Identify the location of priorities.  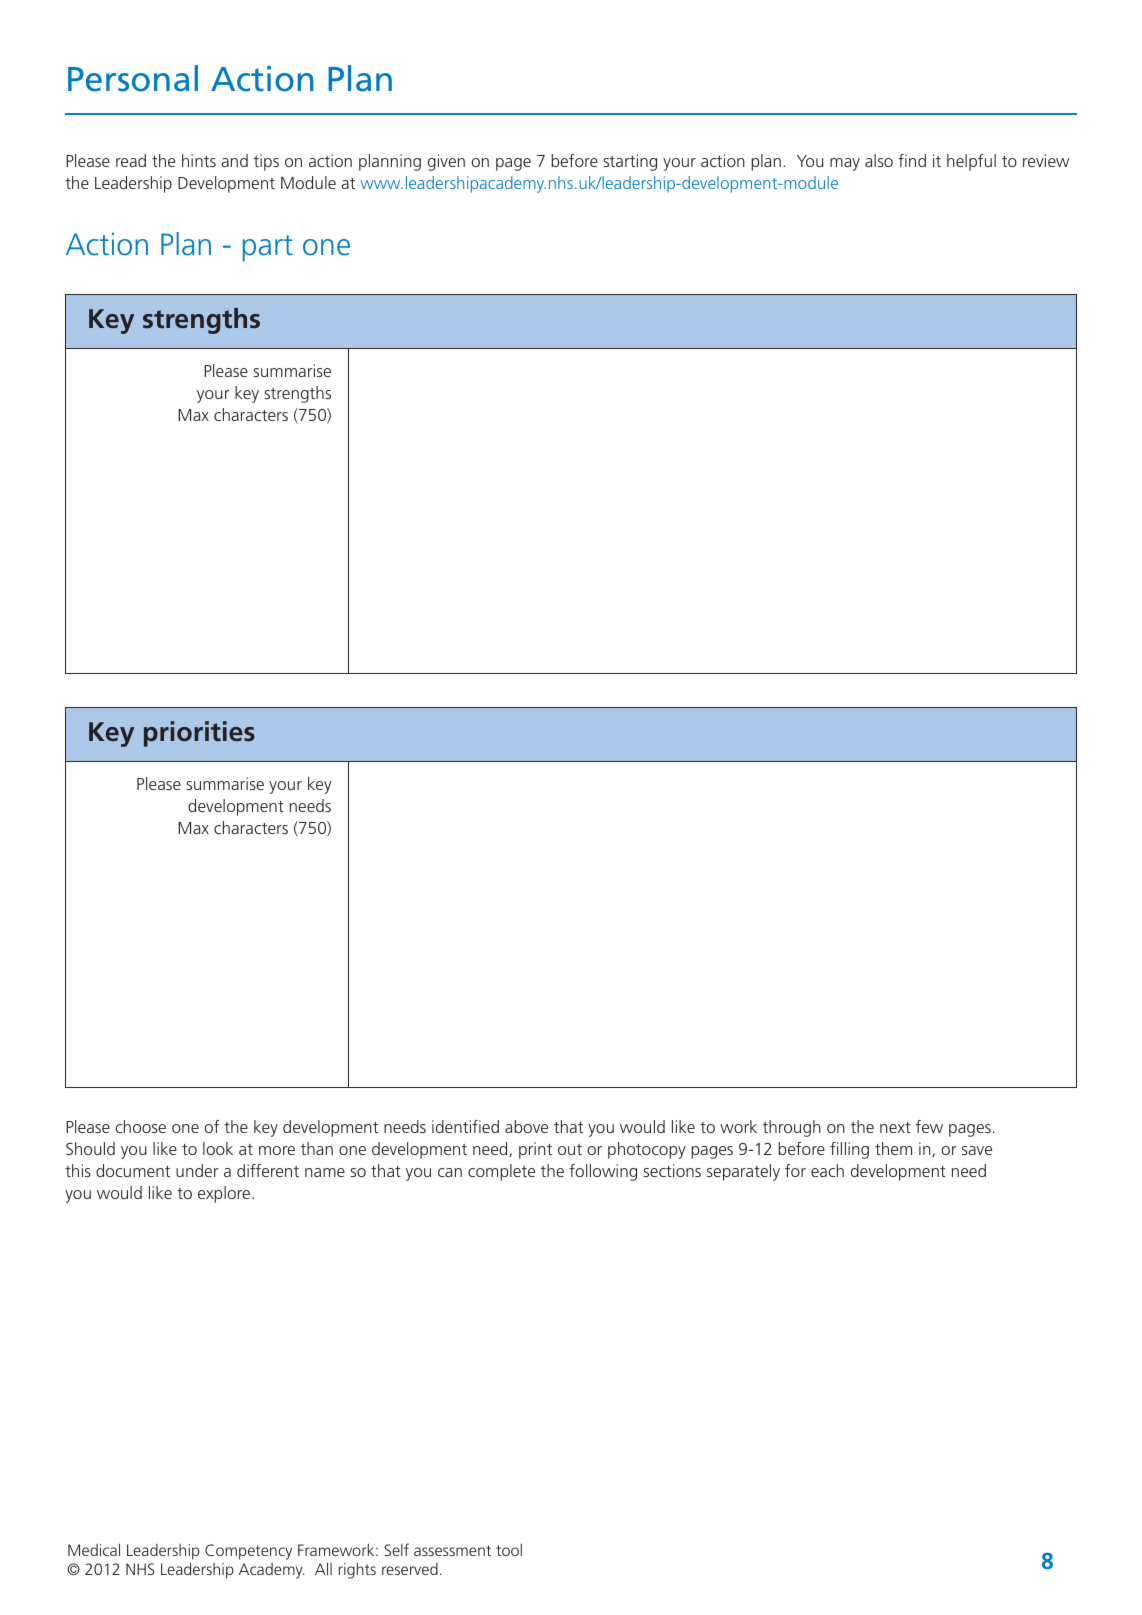
(199, 734).
